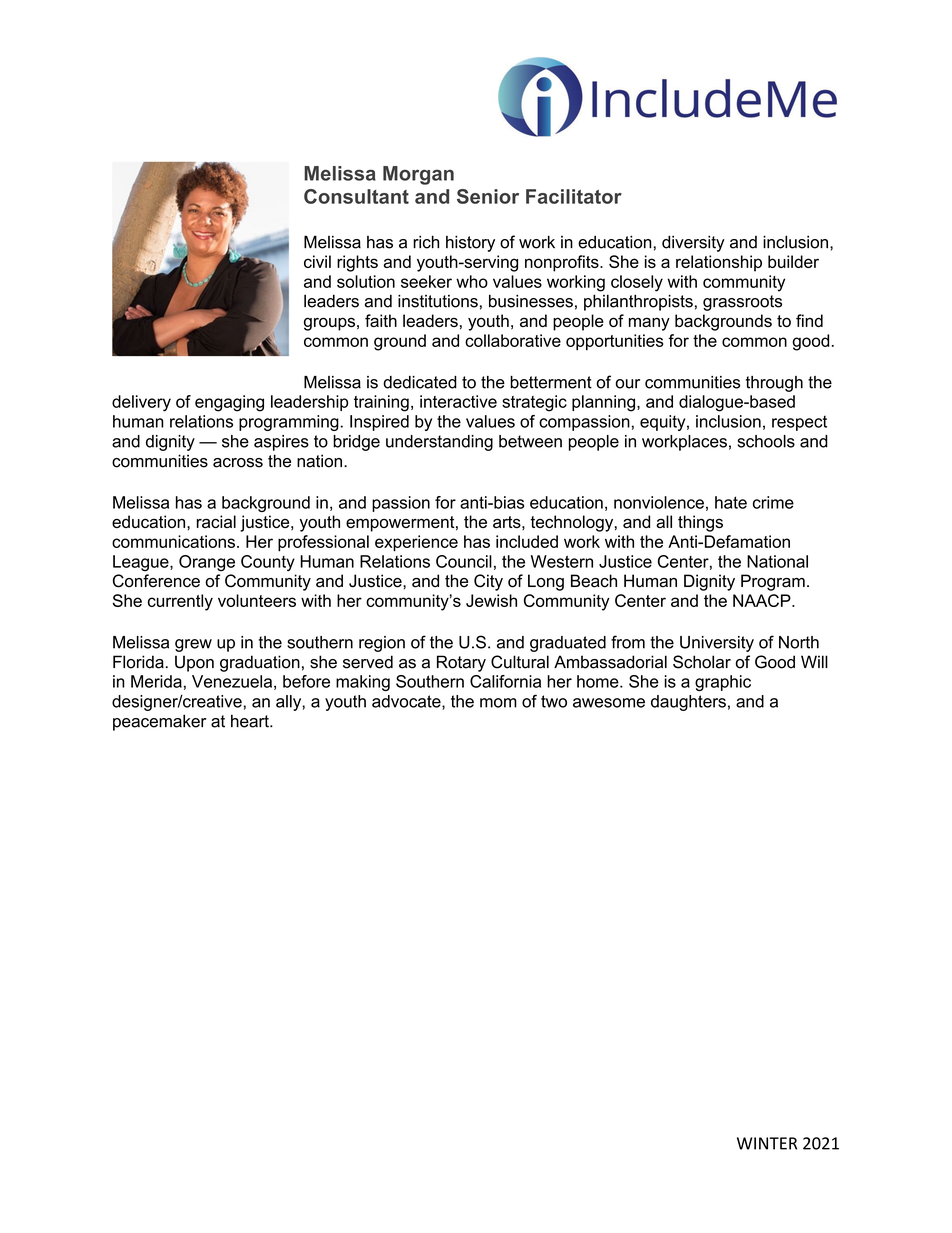  Describe the element at coordinates (693, 243) in the page. I see `diversity` at that location.
